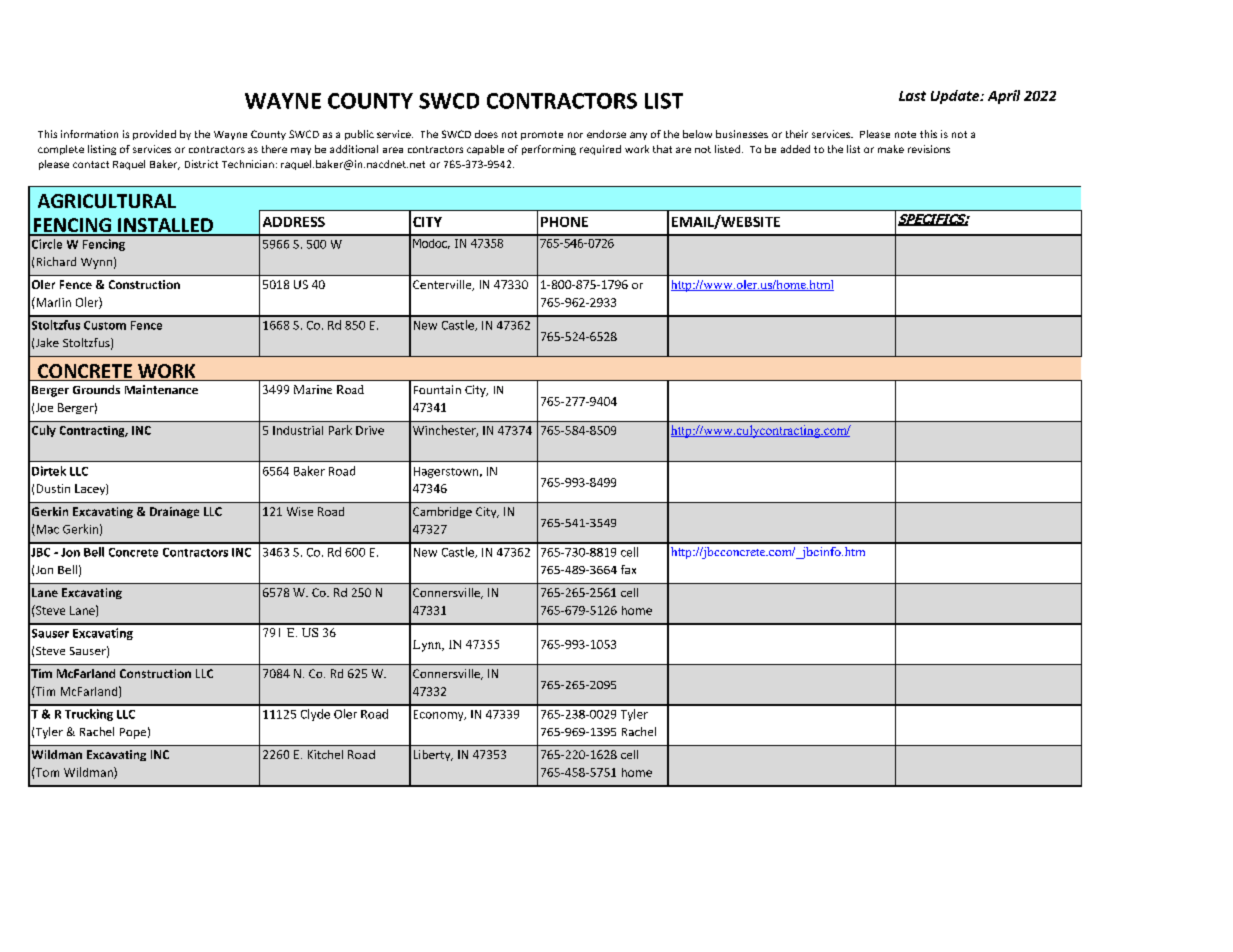 This document has width=1233, height=952. I want to click on Economy, so click(440, 715).
